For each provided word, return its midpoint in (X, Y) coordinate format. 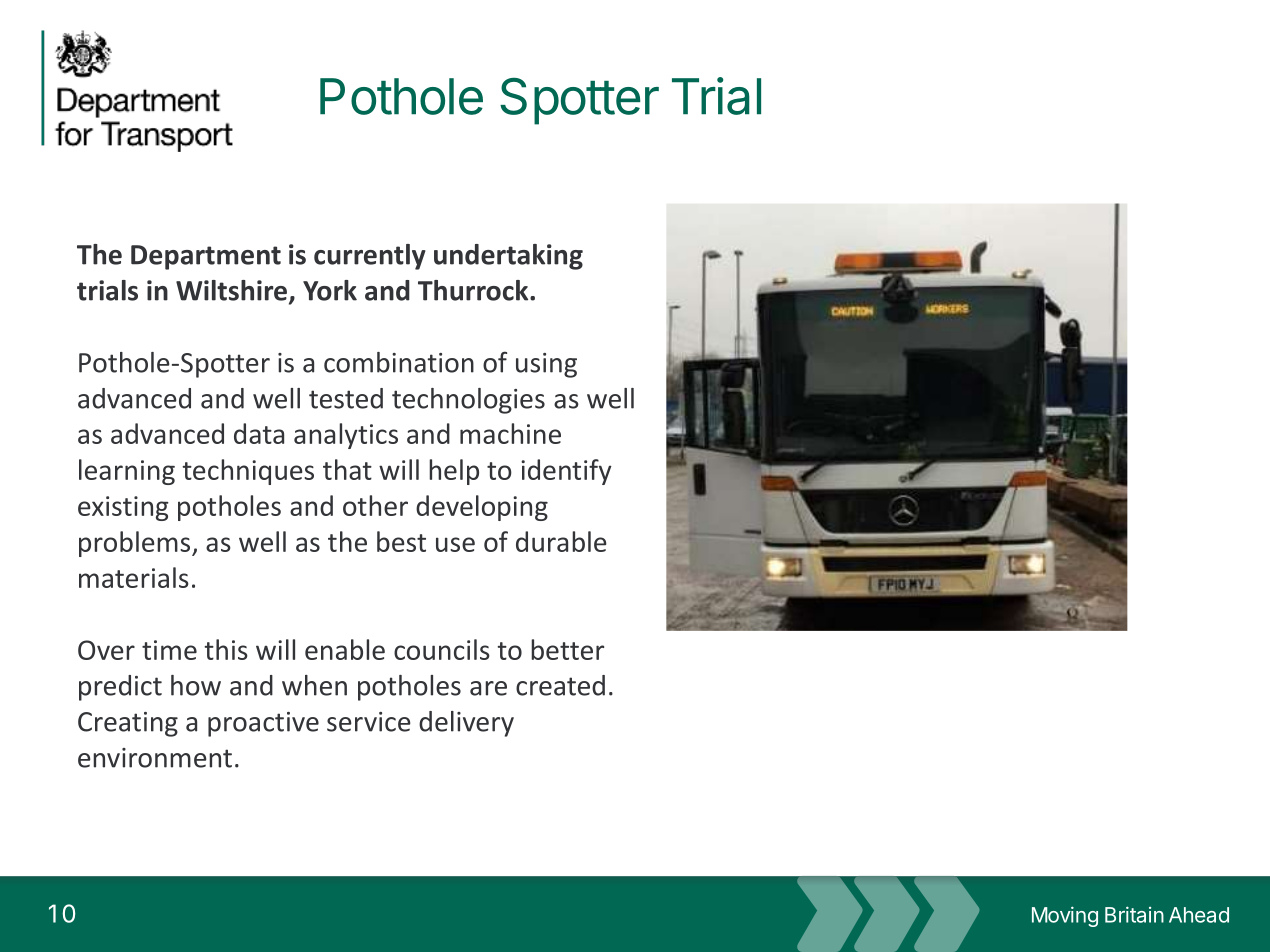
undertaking (508, 257)
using (546, 365)
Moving (1065, 916)
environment (155, 758)
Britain (1134, 914)
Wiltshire (231, 290)
